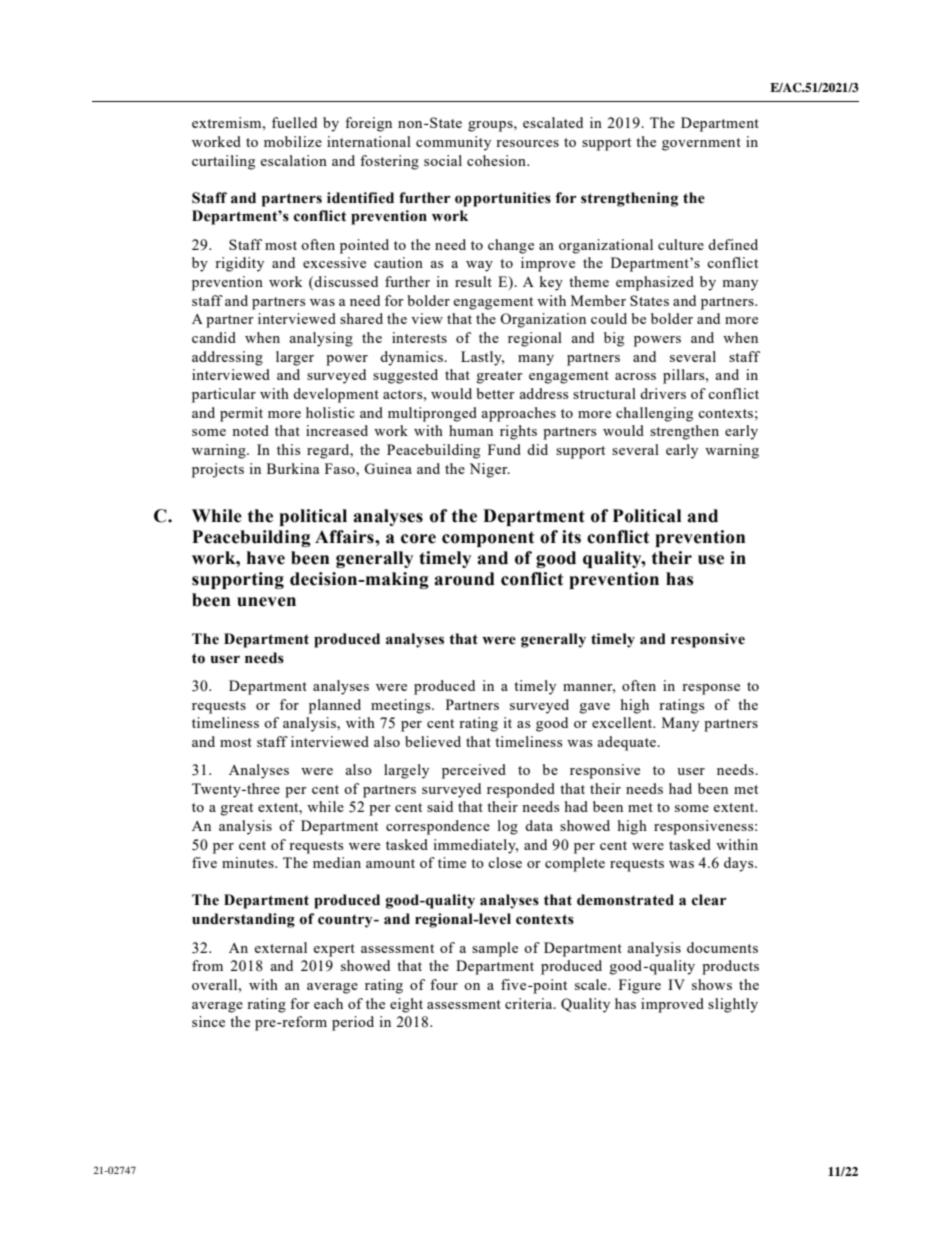  What do you see at coordinates (640, 986) in the screenshot?
I see `Figure` at bounding box center [640, 986].
